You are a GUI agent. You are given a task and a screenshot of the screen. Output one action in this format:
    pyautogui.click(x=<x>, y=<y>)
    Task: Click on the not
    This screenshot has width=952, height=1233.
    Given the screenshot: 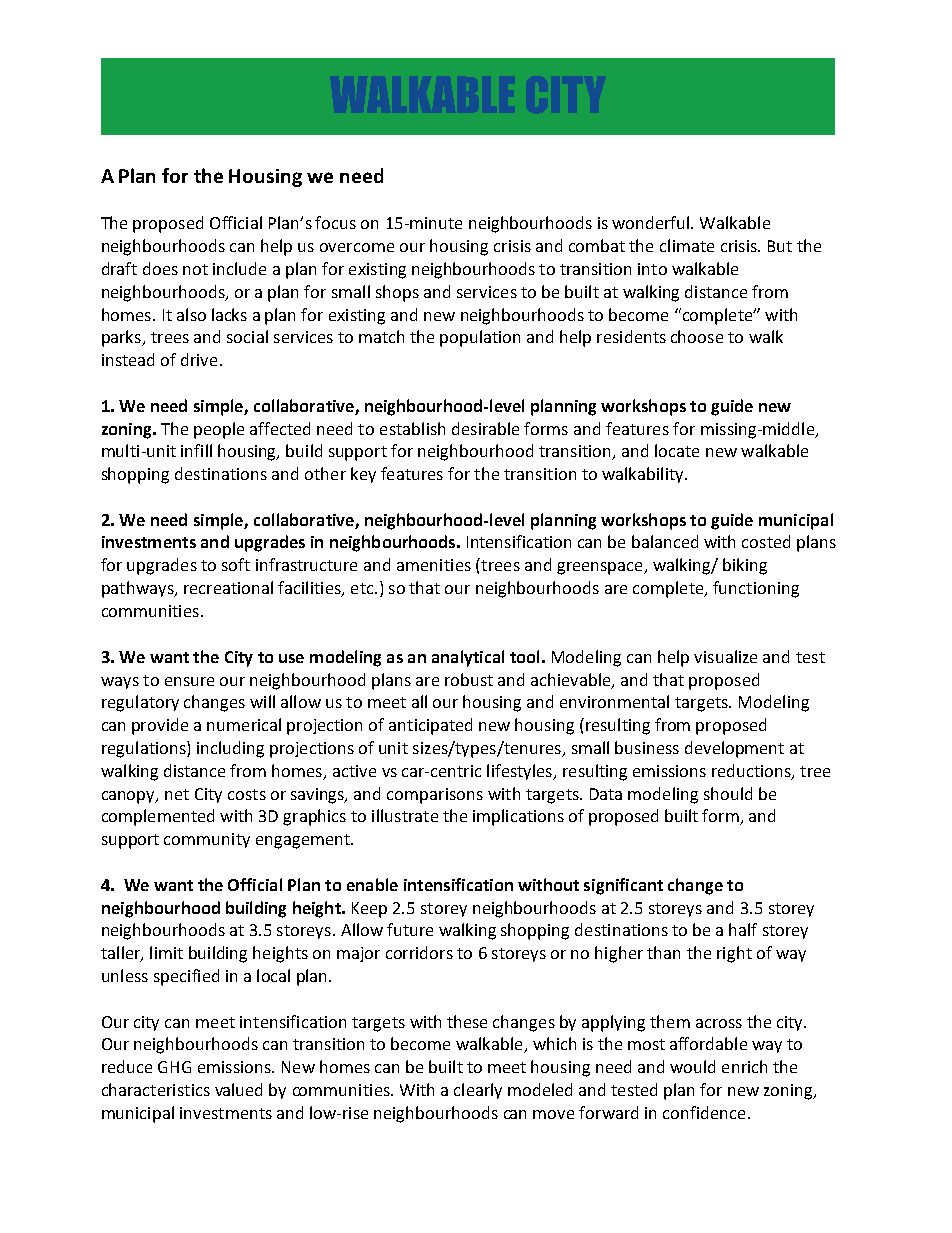 What is the action you would take?
    pyautogui.click(x=195, y=269)
